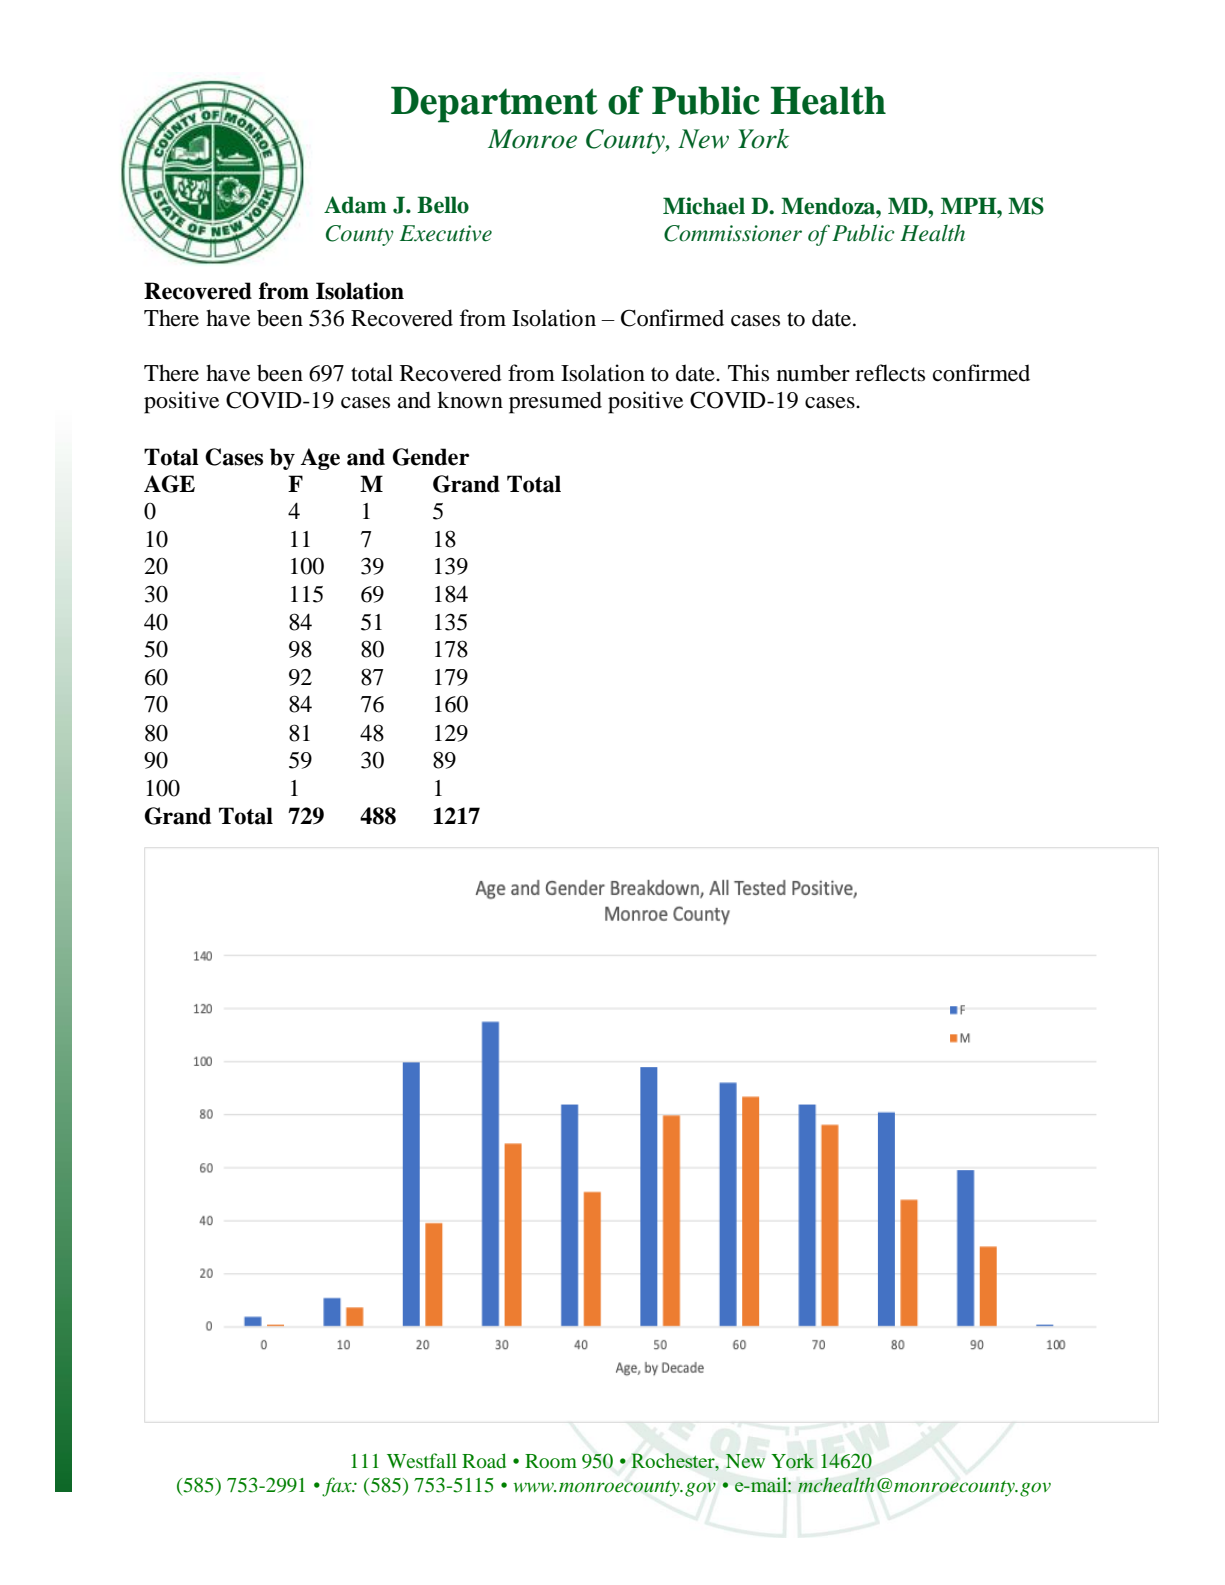 The width and height of the screenshot is (1225, 1585). Describe the element at coordinates (355, 205) in the screenshot. I see `Adam` at that location.
